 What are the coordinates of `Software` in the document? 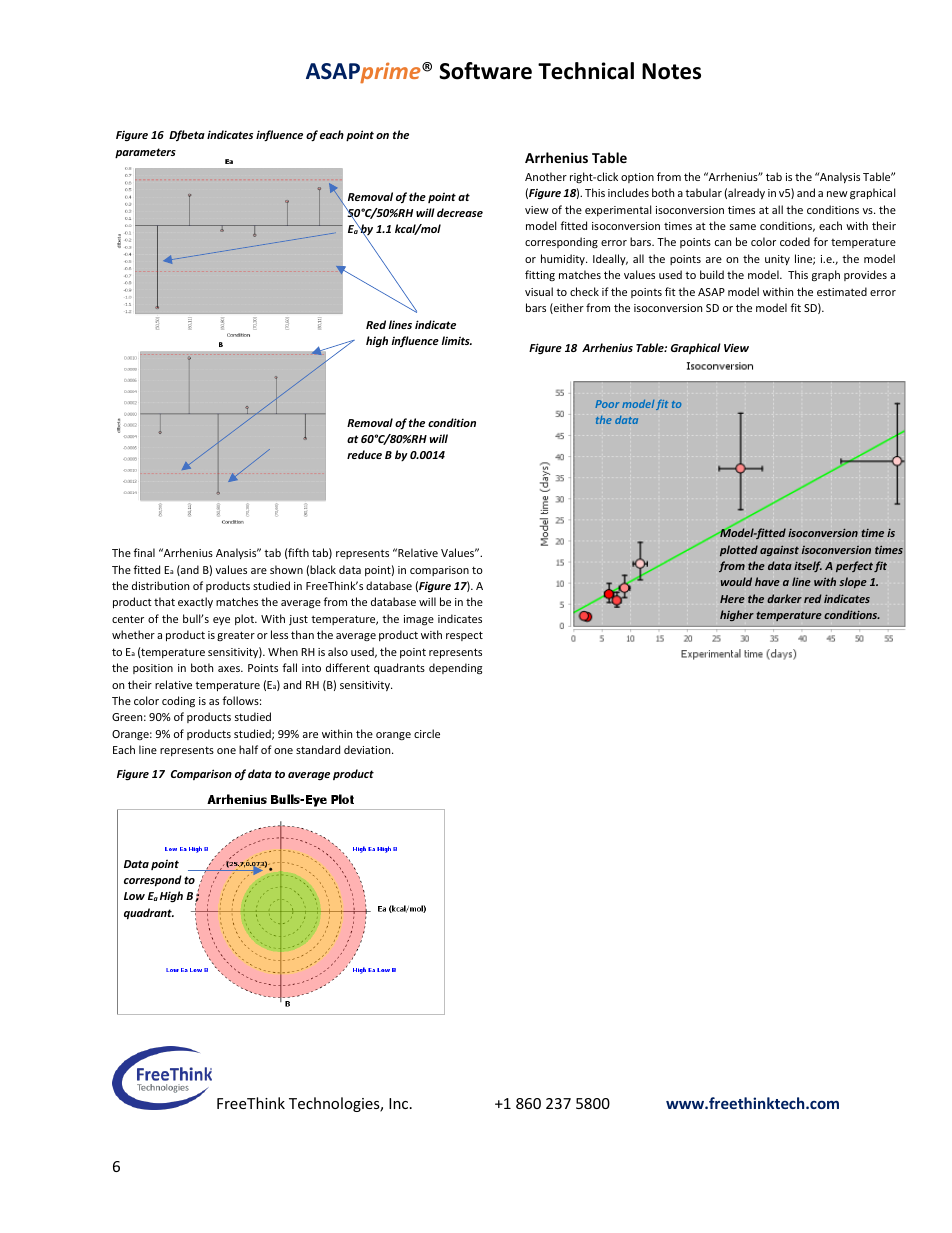 It's located at (485, 71).
